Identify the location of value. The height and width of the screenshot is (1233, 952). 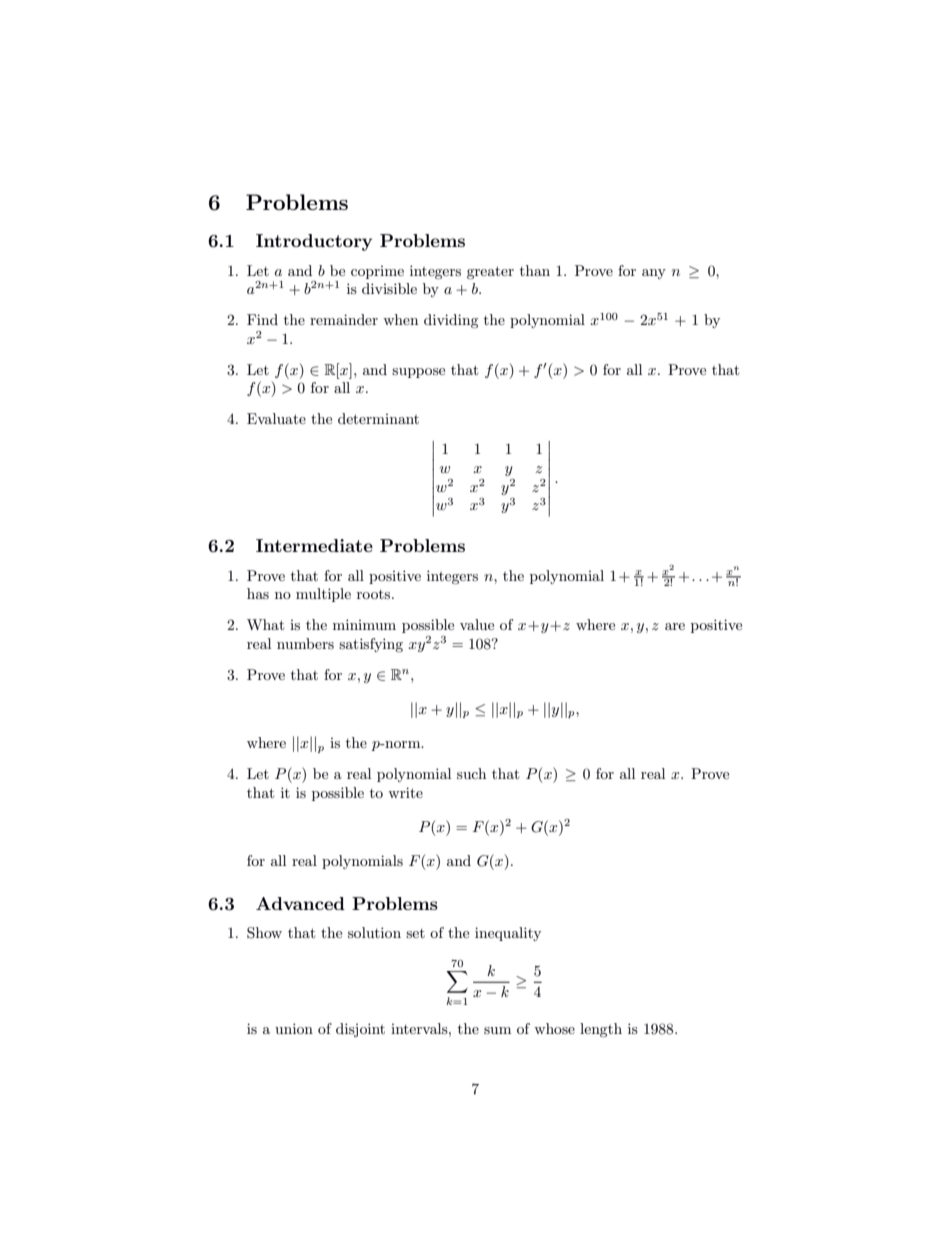
(477, 624).
